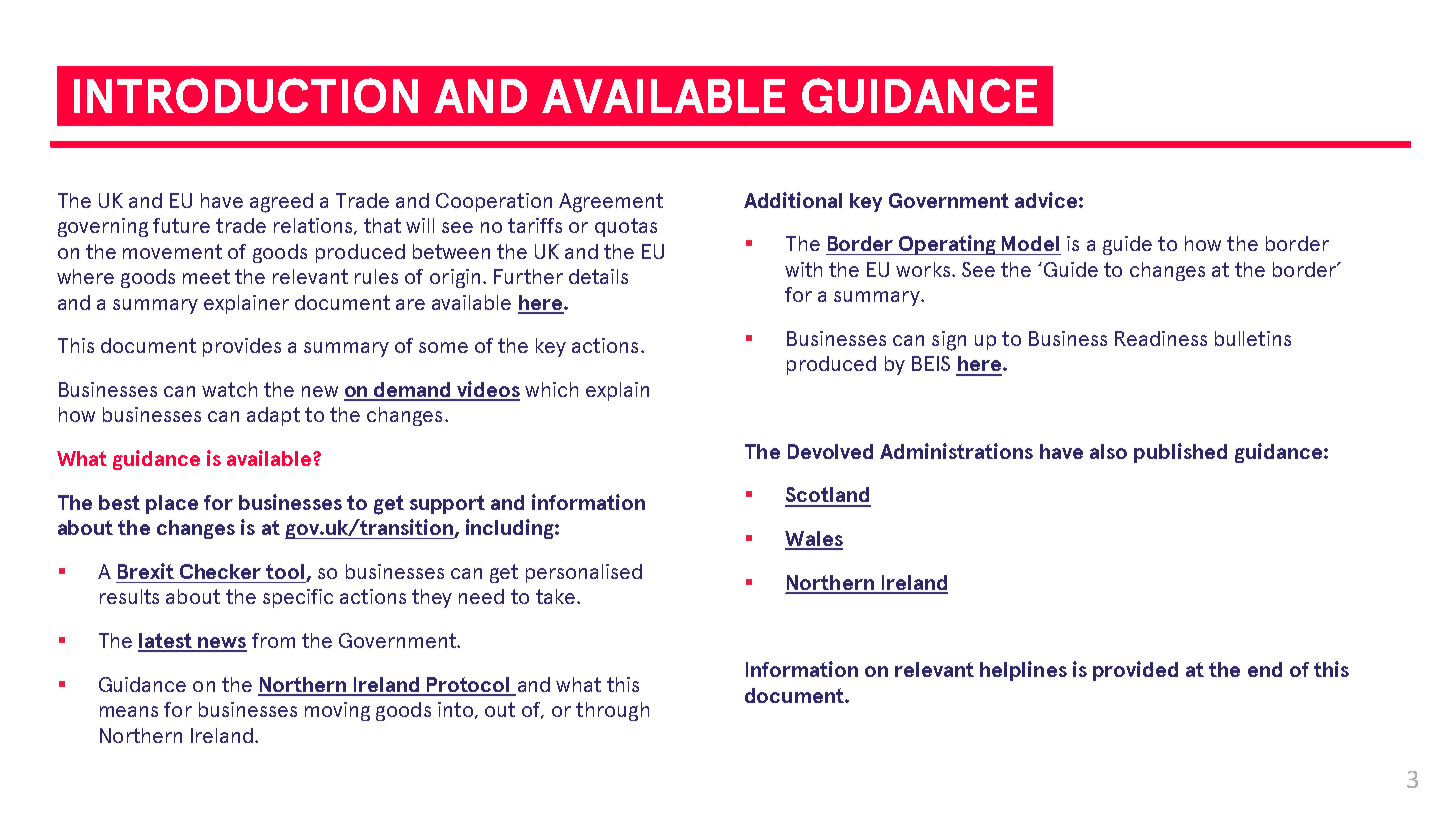 The height and width of the screenshot is (819, 1456). I want to click on Model, so click(1030, 243).
